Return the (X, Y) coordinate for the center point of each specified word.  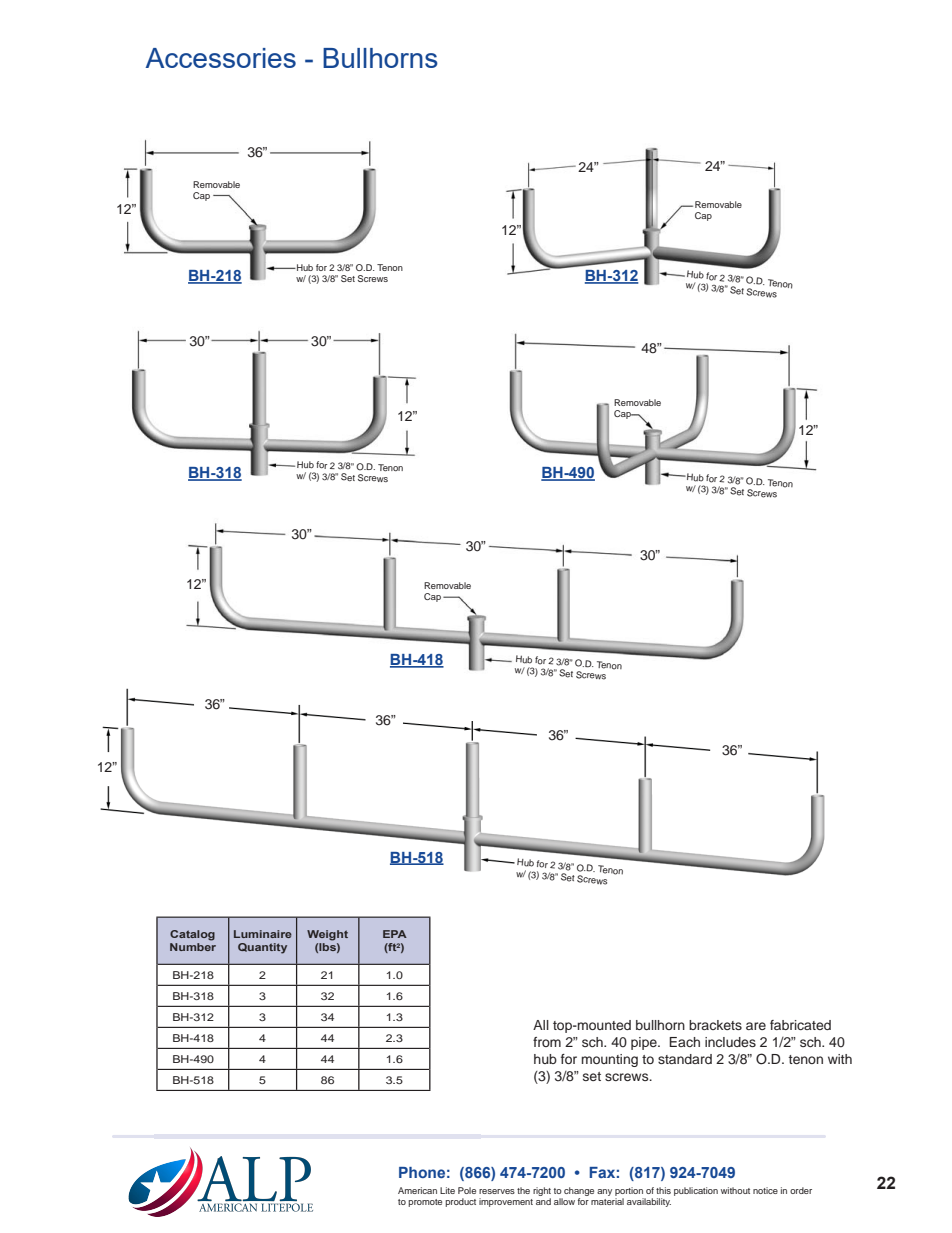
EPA (395, 934)
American (417, 1190)
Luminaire (263, 934)
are (756, 1026)
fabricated (800, 1025)
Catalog (192, 935)
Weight (327, 935)
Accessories (220, 58)
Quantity (262, 948)
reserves (497, 1191)
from (547, 1042)
